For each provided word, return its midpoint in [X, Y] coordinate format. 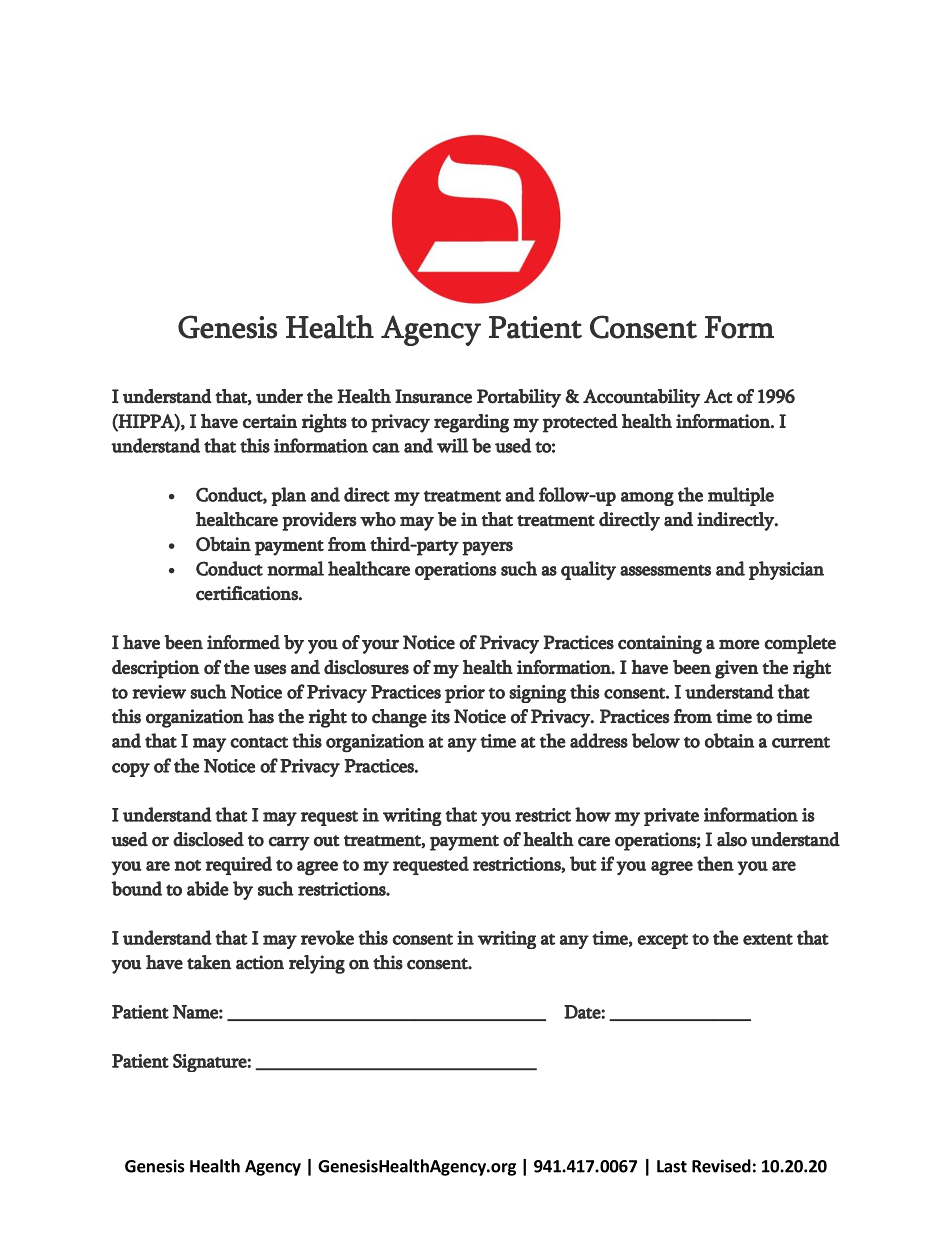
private [671, 817]
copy [131, 770]
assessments [665, 570]
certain [270, 421]
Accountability [642, 398]
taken [209, 962]
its [440, 716]
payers [487, 548]
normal [295, 568]
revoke [327, 937]
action [260, 962]
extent [768, 939]
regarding [471, 423]
